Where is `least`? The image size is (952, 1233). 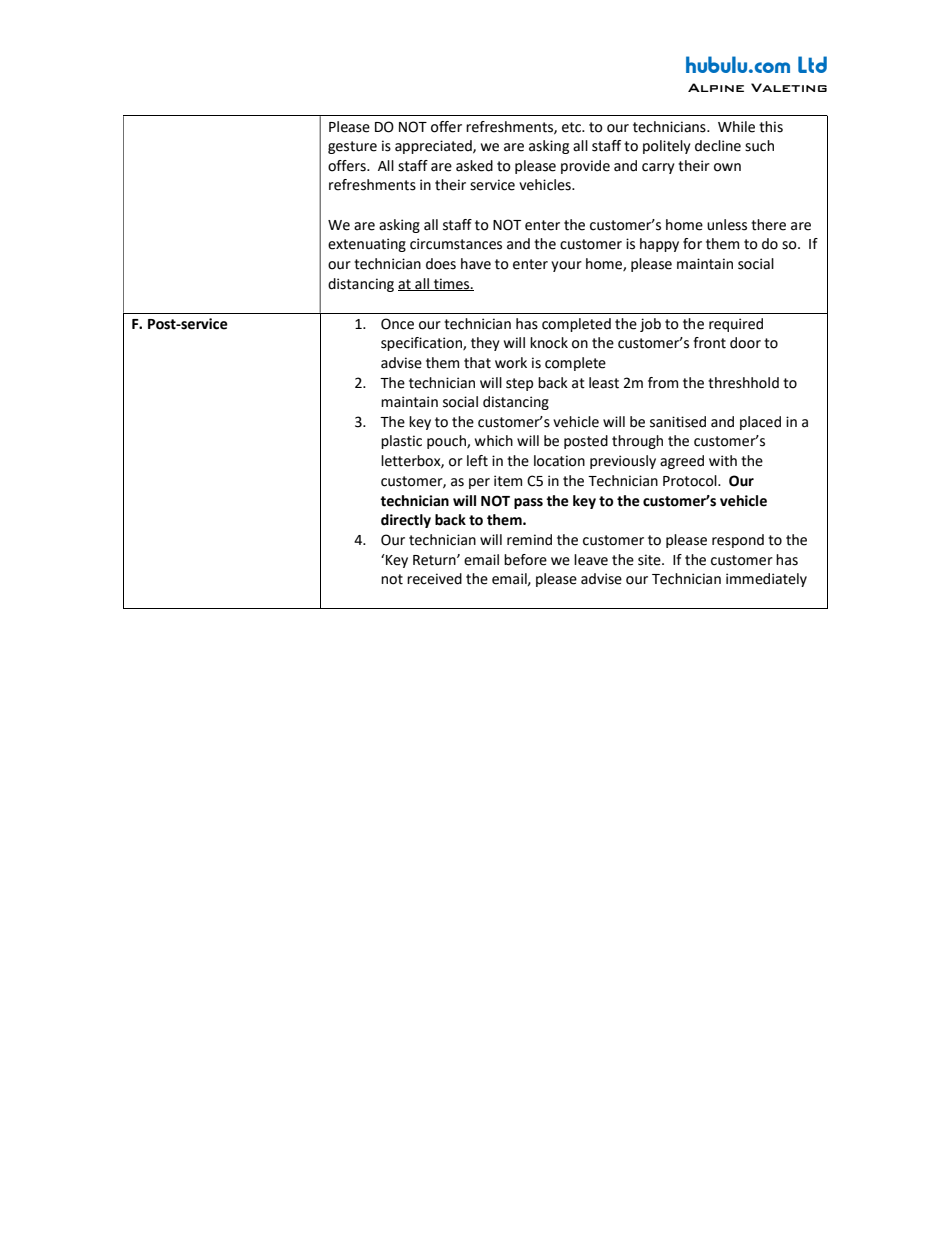
least is located at coordinates (604, 383).
